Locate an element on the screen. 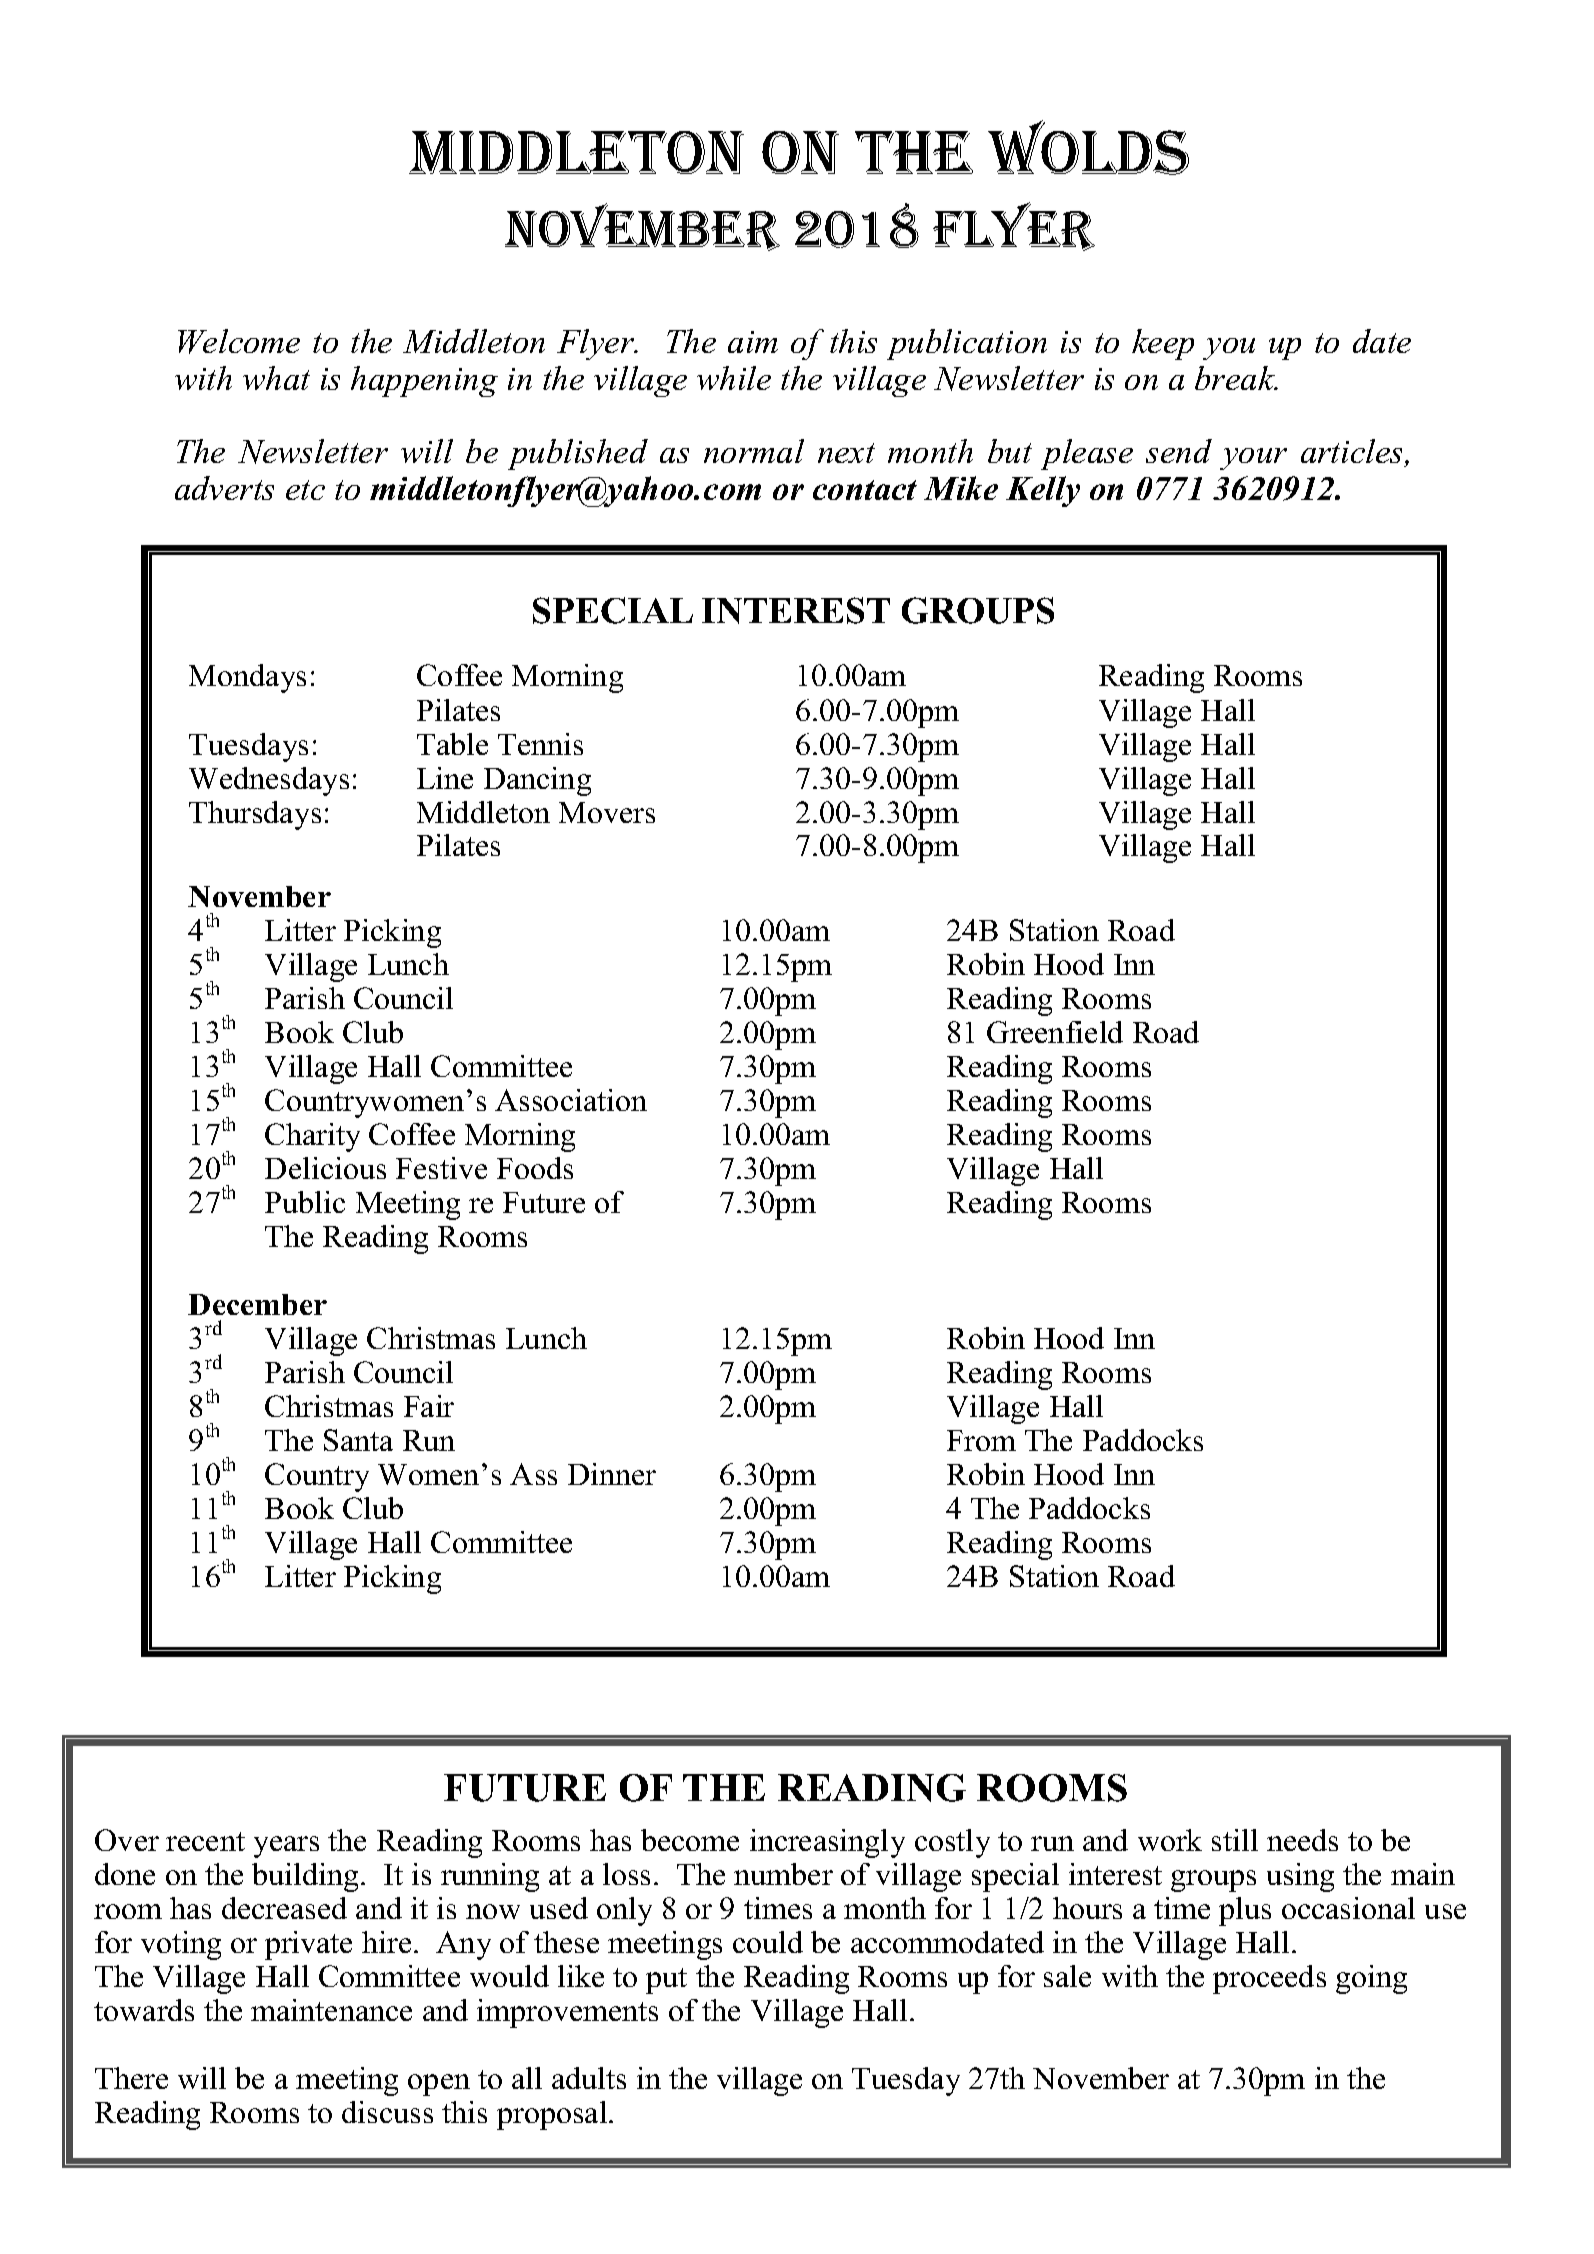 Image resolution: width=1594 pixels, height=2254 pixels. break is located at coordinates (1236, 378).
